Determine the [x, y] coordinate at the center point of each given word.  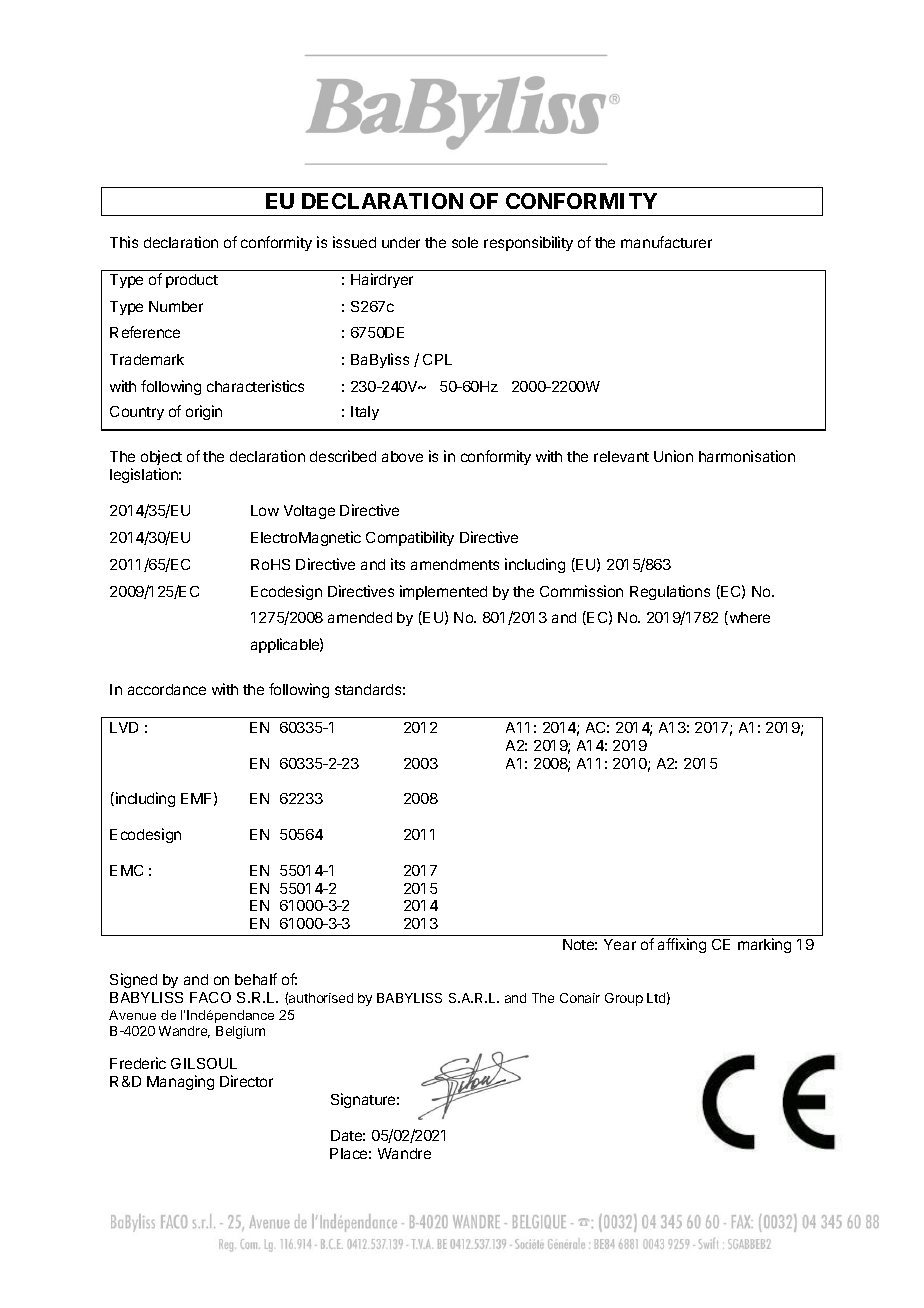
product [192, 281]
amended [360, 617]
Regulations [670, 592]
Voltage [309, 512]
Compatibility [410, 538]
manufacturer [666, 242]
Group [624, 999]
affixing [682, 945]
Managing [180, 1082]
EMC [126, 870]
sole [465, 242]
